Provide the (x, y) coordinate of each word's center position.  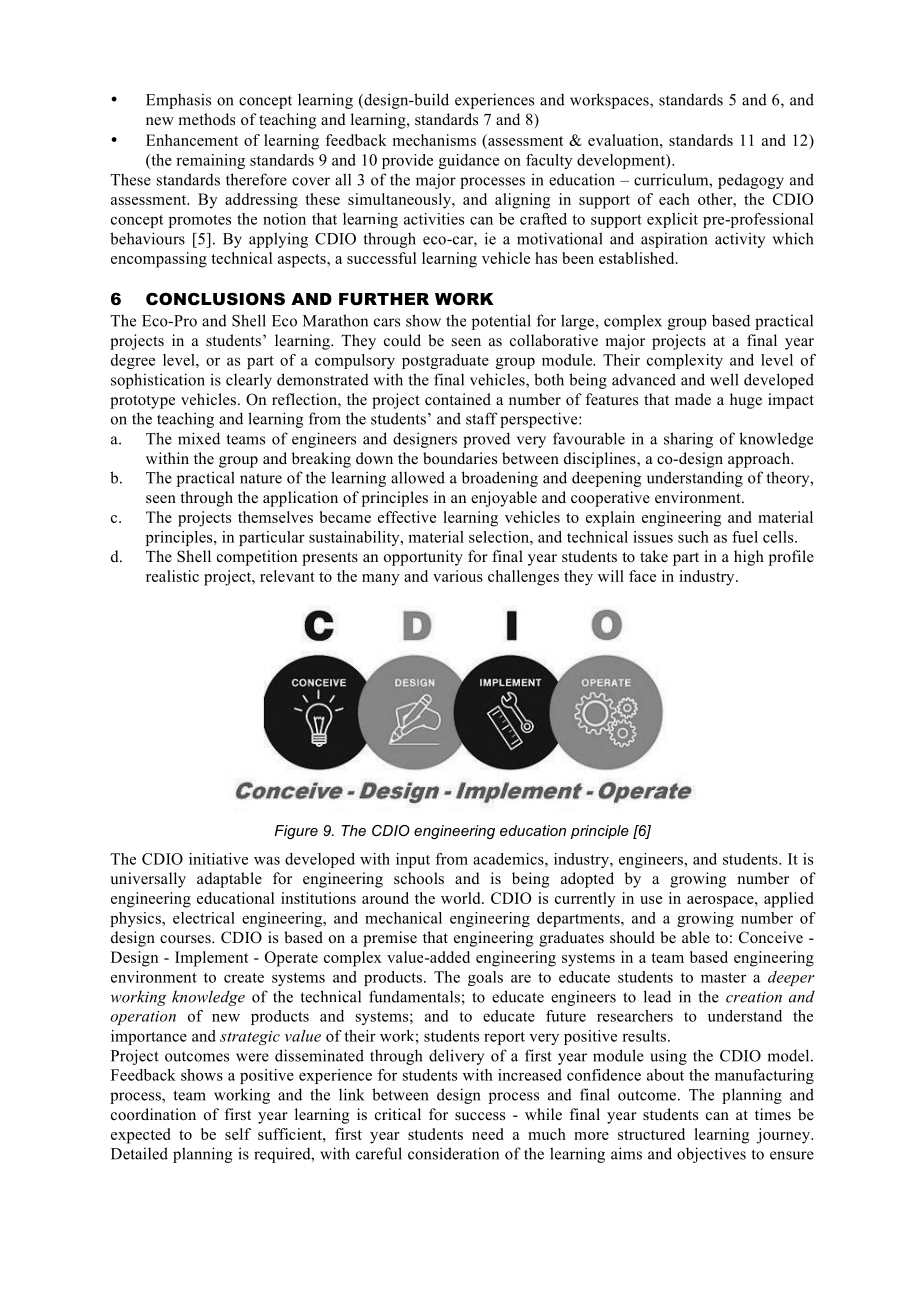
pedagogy (751, 181)
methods (206, 119)
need (488, 1134)
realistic (172, 576)
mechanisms (434, 140)
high (749, 558)
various (458, 576)
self (238, 1134)
